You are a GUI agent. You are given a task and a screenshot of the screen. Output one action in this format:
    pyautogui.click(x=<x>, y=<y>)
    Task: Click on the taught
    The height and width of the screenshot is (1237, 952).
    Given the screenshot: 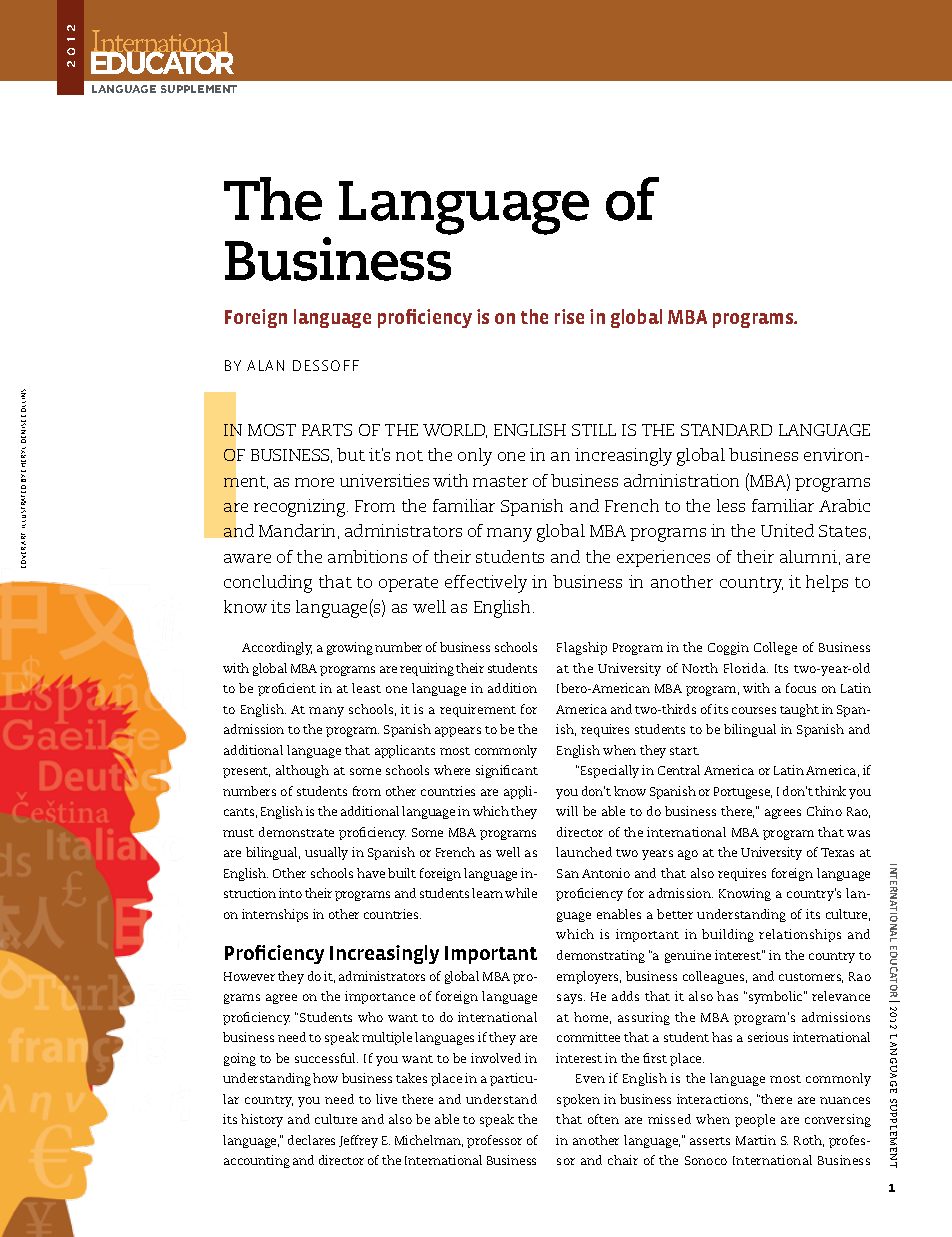 What is the action you would take?
    pyautogui.click(x=799, y=710)
